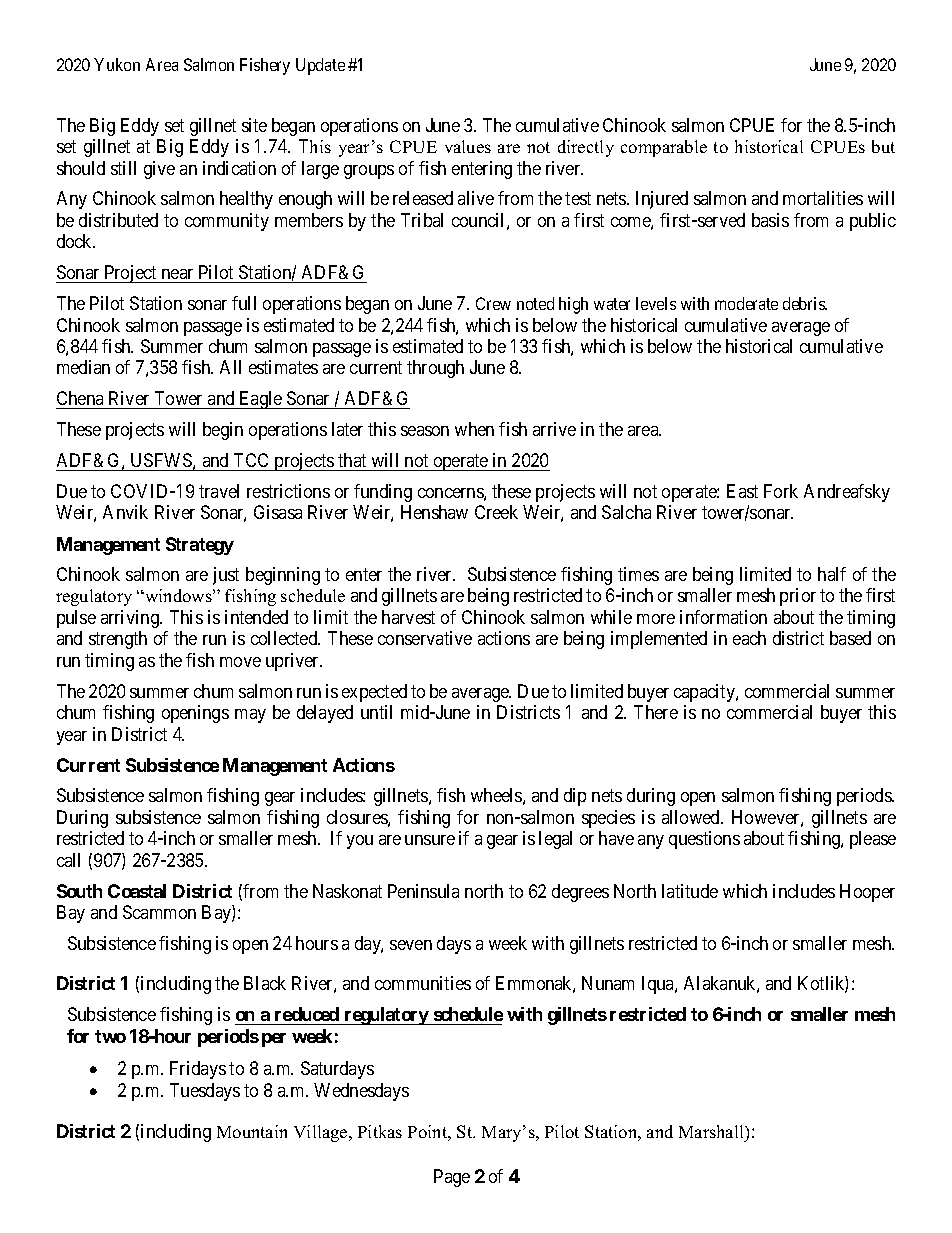 The height and width of the screenshot is (1233, 952). Describe the element at coordinates (468, 146) in the screenshot. I see `values` at that location.
